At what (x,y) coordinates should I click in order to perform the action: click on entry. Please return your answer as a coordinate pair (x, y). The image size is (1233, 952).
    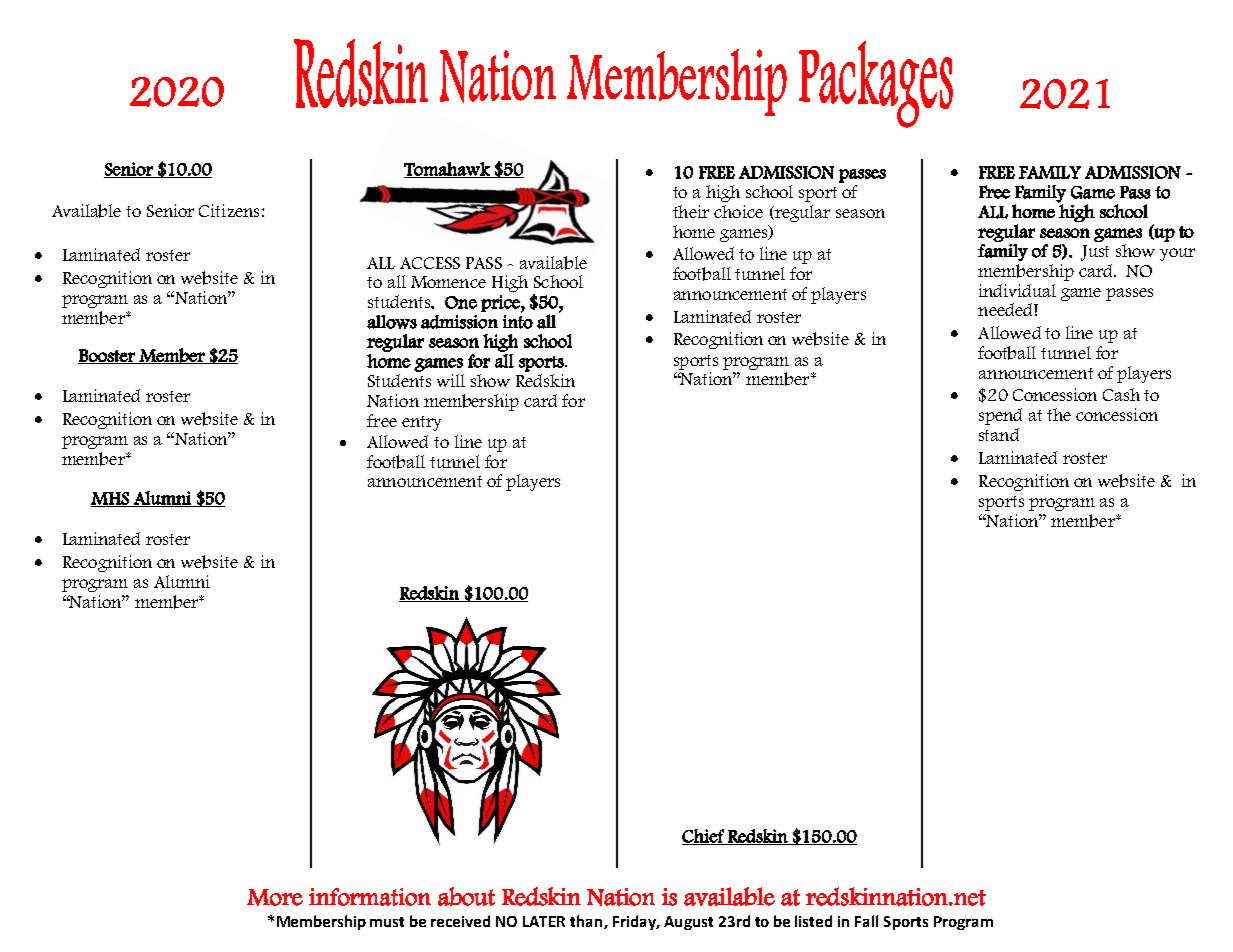
    Looking at the image, I should click on (421, 423).
